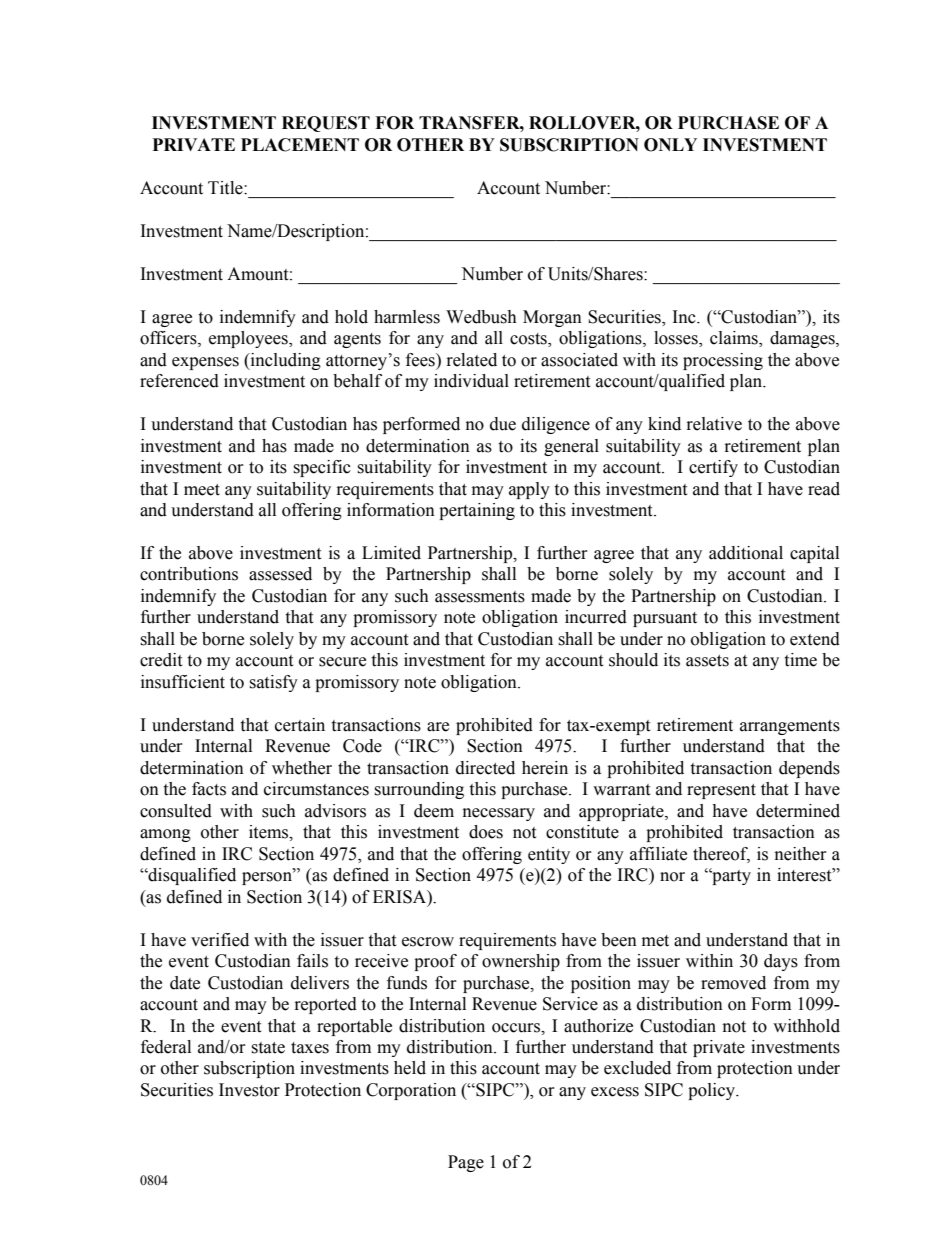 The image size is (952, 1233). Describe the element at coordinates (249, 1090) in the screenshot. I see `Investor` at that location.
